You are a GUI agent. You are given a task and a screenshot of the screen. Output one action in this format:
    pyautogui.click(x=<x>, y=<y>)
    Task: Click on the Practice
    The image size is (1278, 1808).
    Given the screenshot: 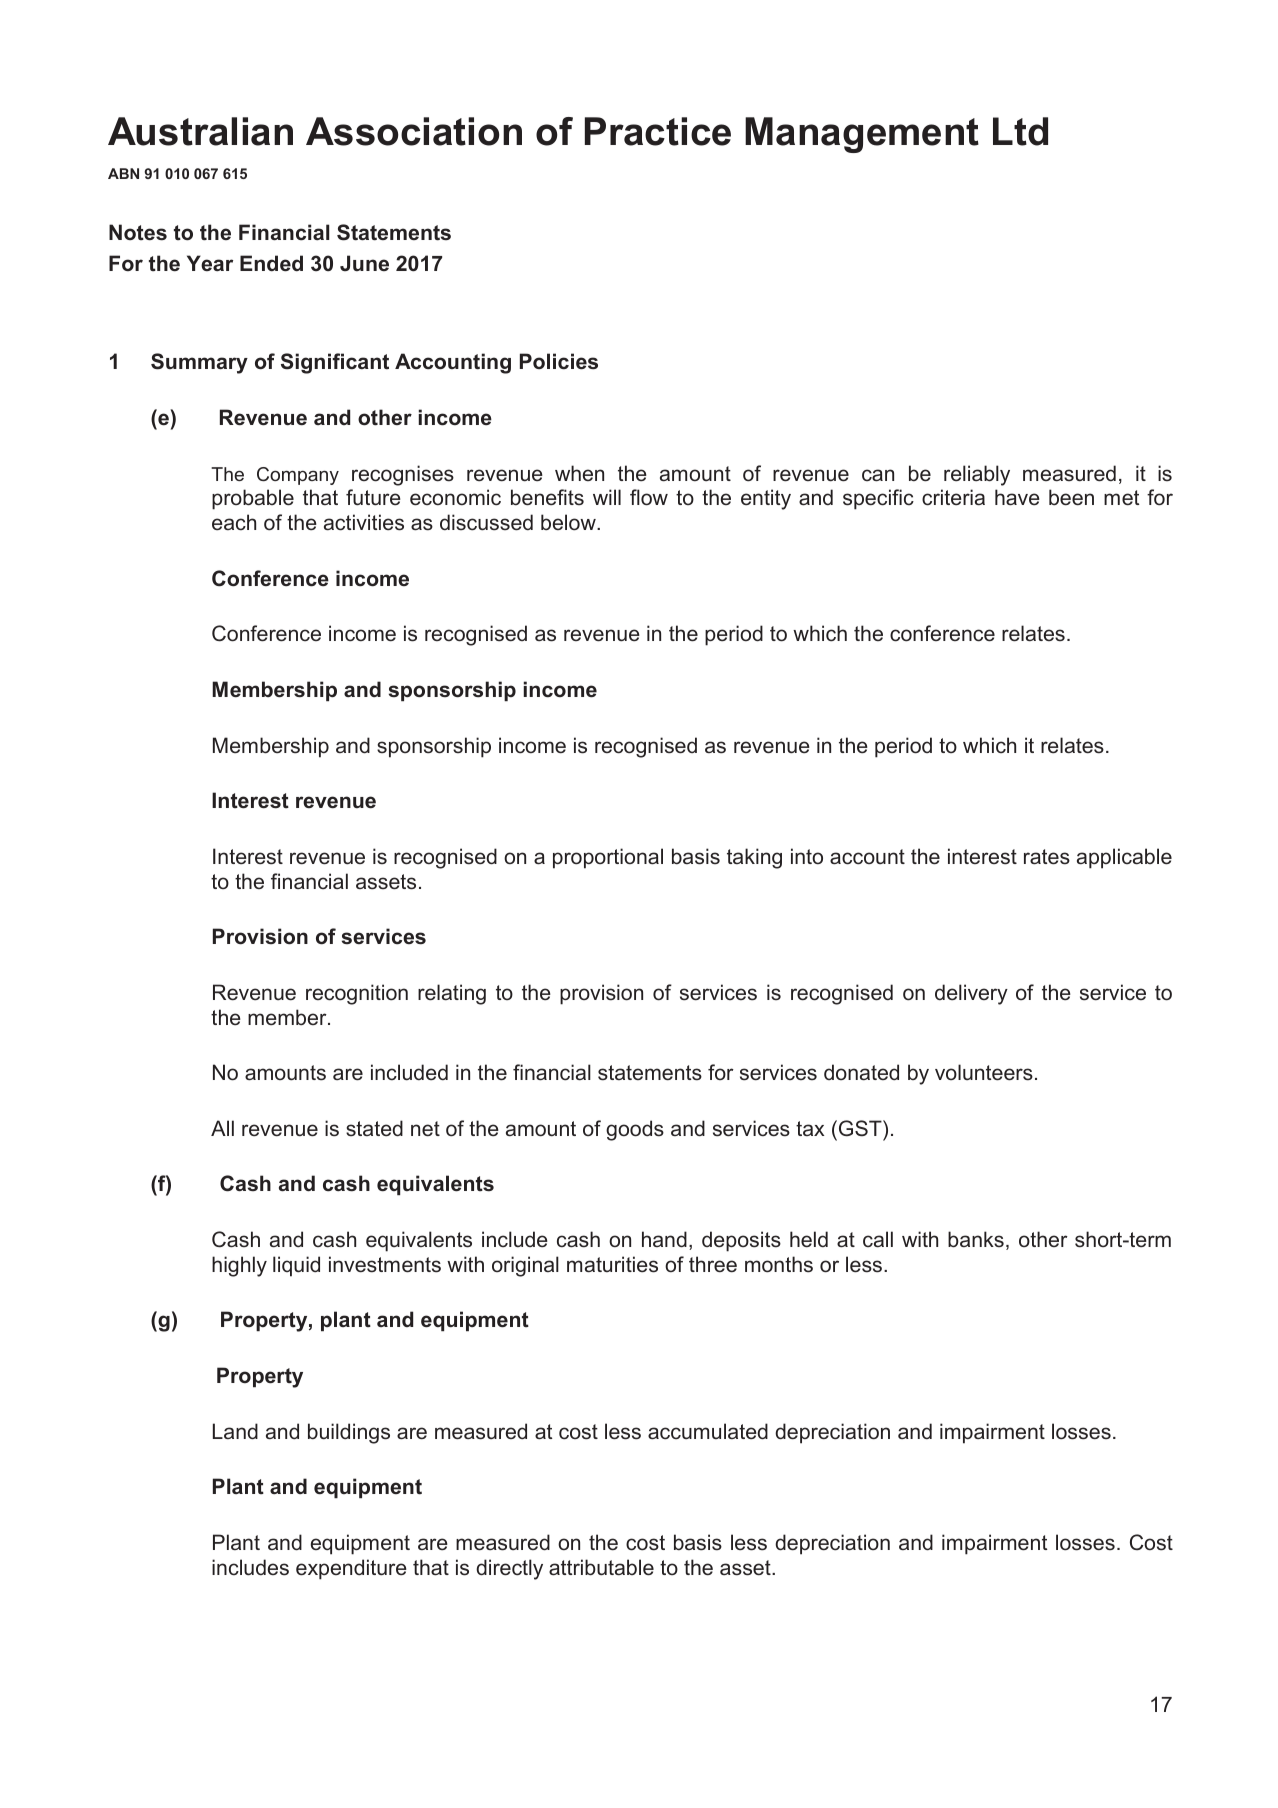 What is the action you would take?
    pyautogui.click(x=658, y=131)
